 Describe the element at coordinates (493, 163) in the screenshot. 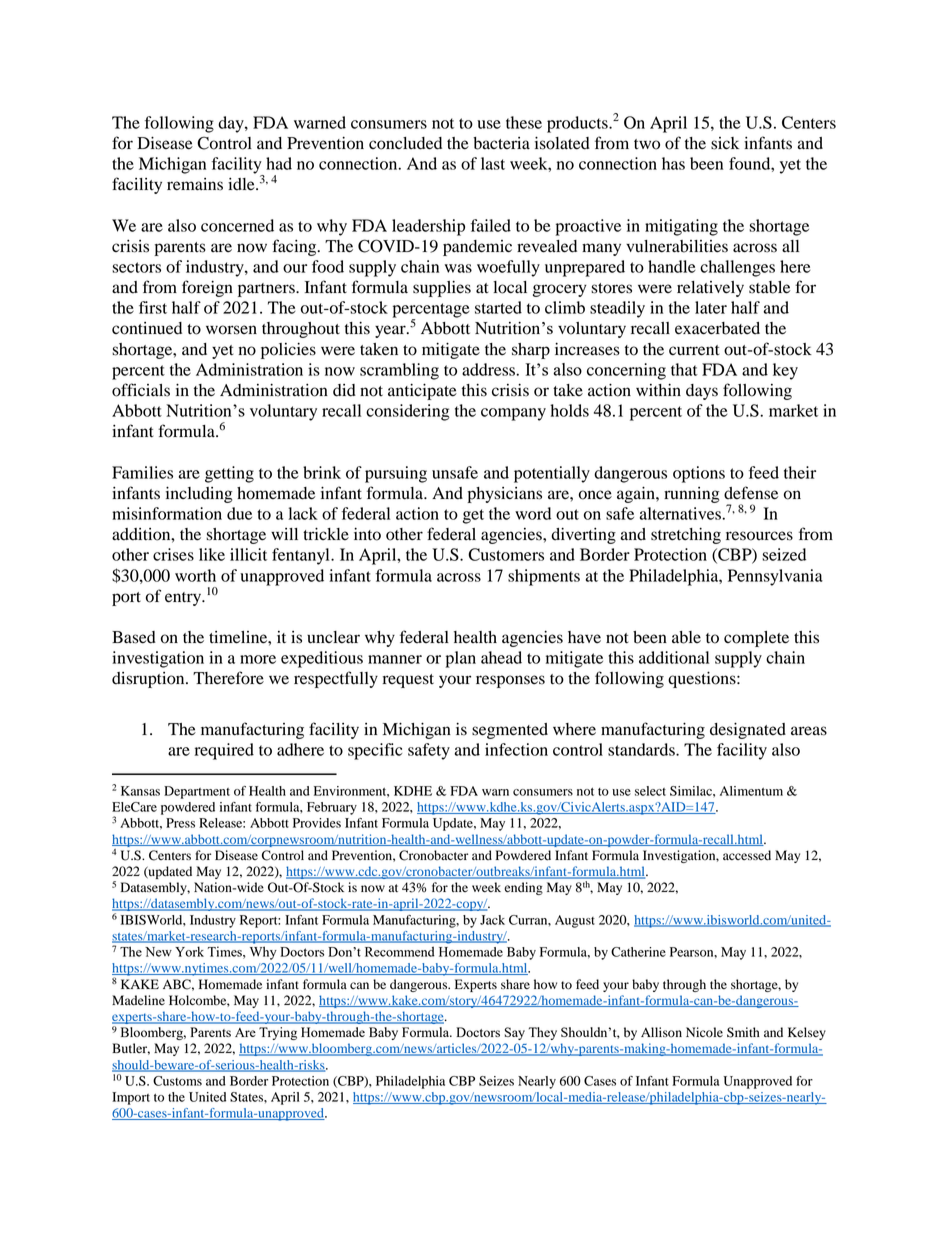

I see `last` at that location.
